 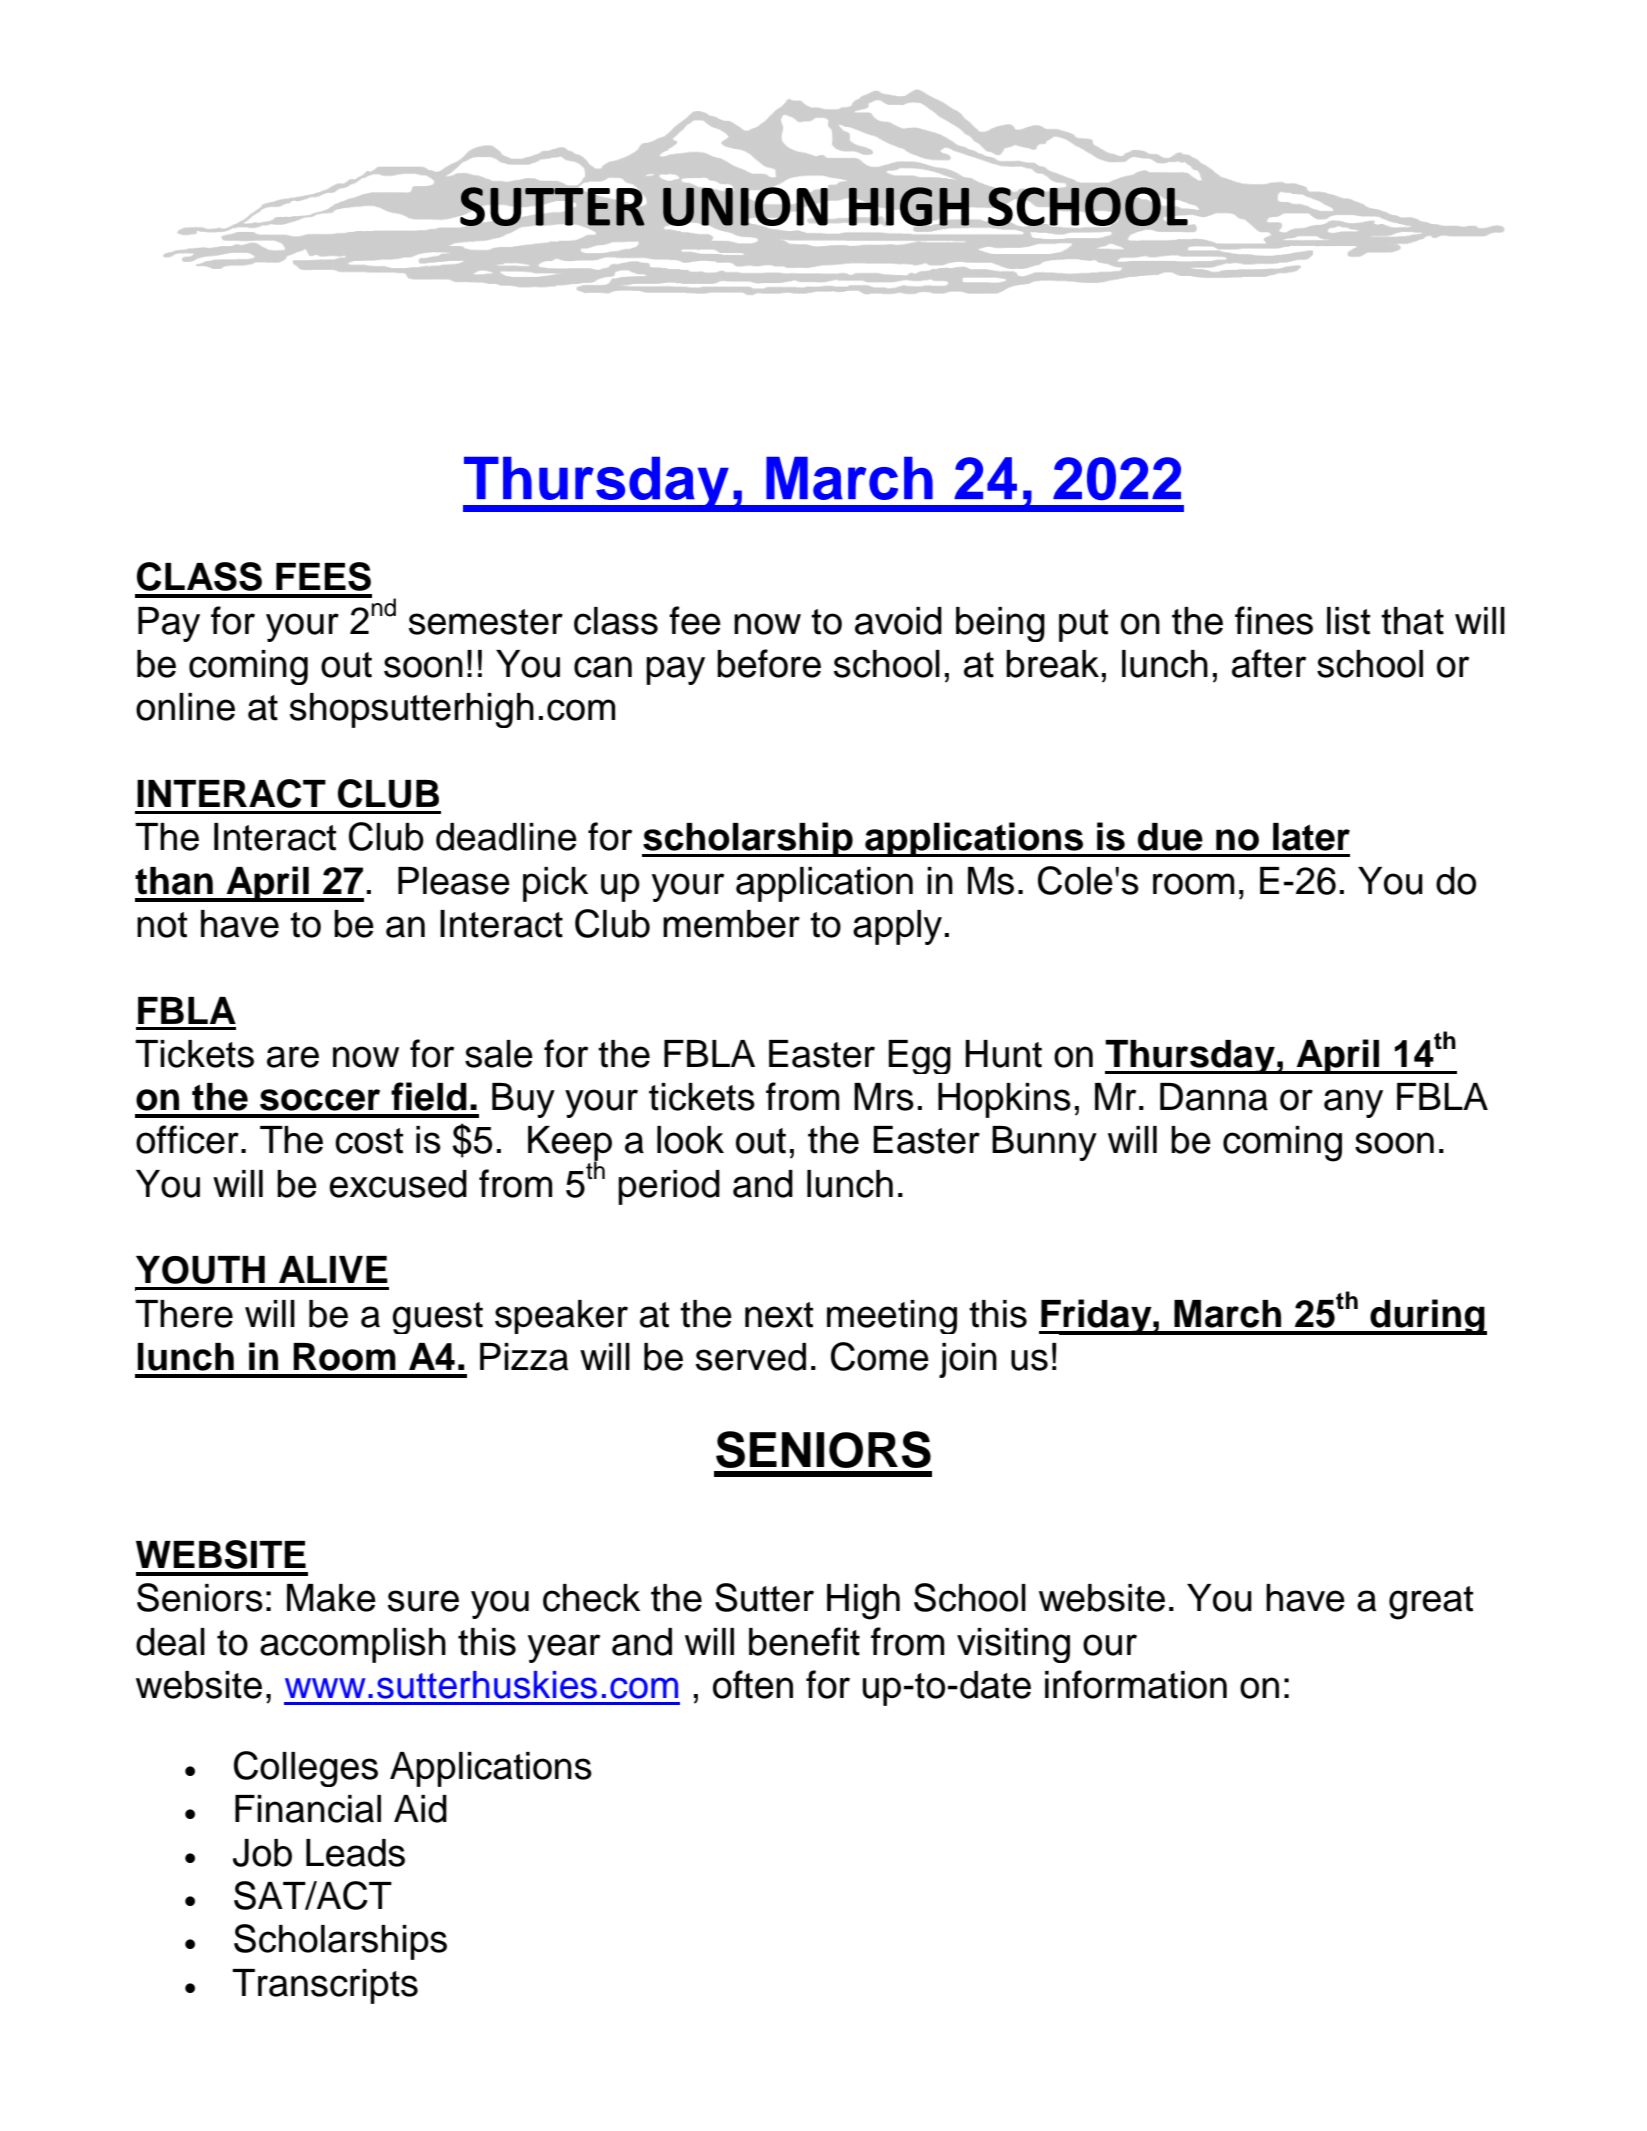 I want to click on benefit, so click(x=804, y=1641).
